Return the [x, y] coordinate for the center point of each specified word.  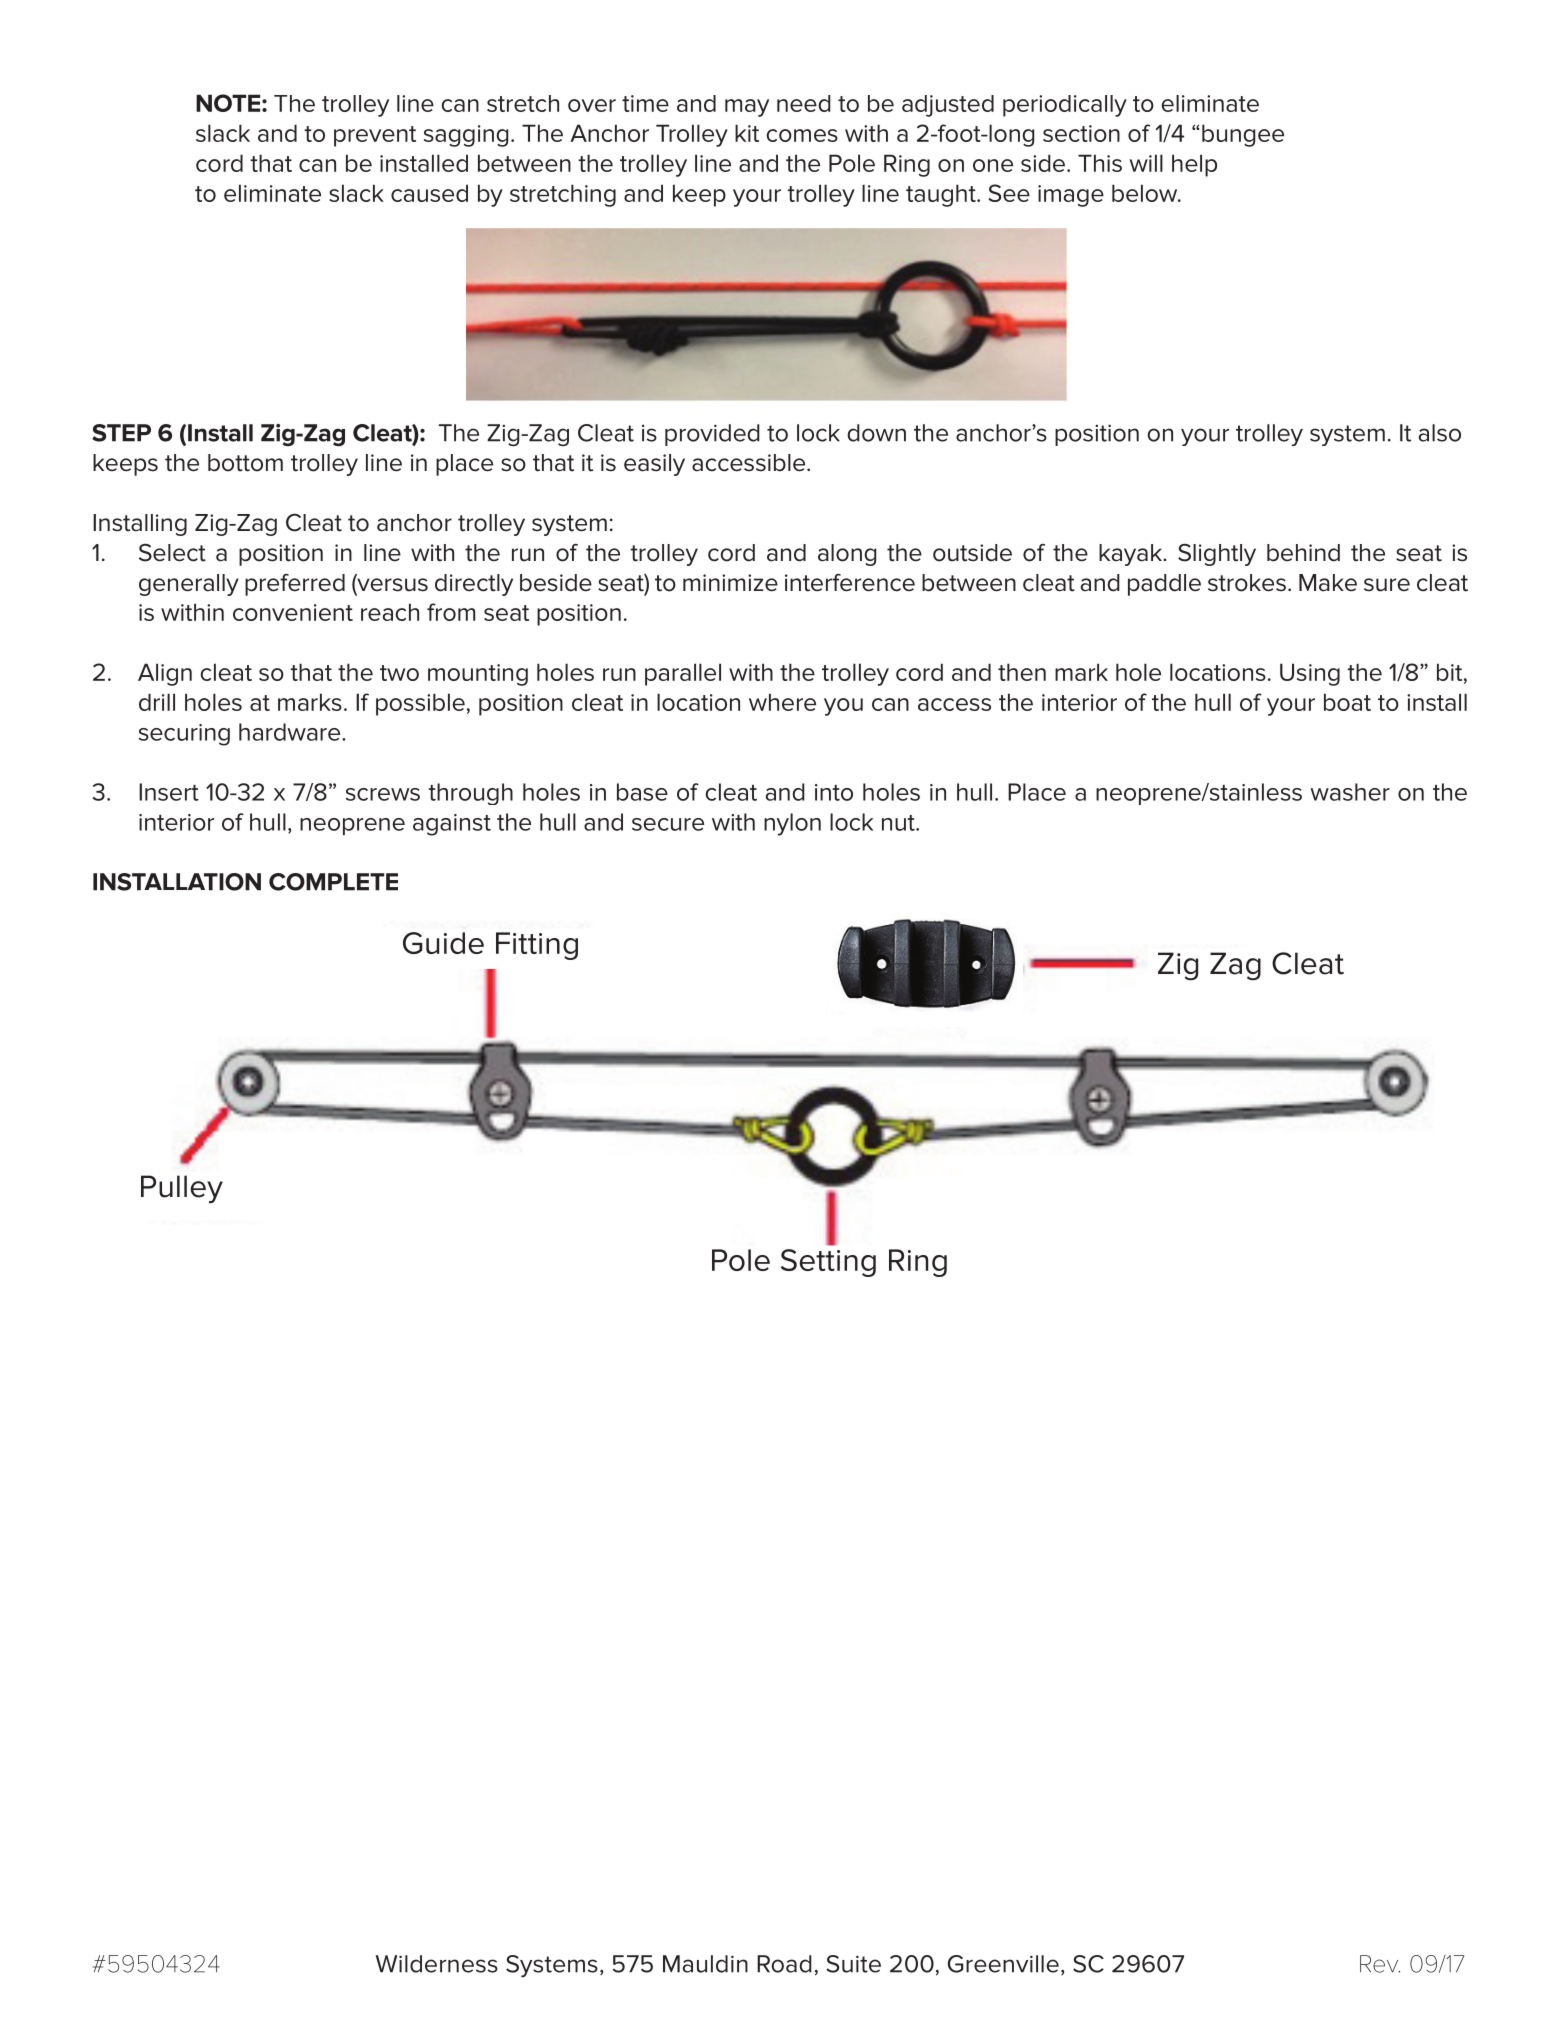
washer [1350, 792]
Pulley [182, 1189]
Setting [828, 1263]
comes [802, 135]
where [782, 702]
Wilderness [437, 1964]
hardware [291, 732]
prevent [375, 136]
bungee [1243, 135]
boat [1347, 702]
